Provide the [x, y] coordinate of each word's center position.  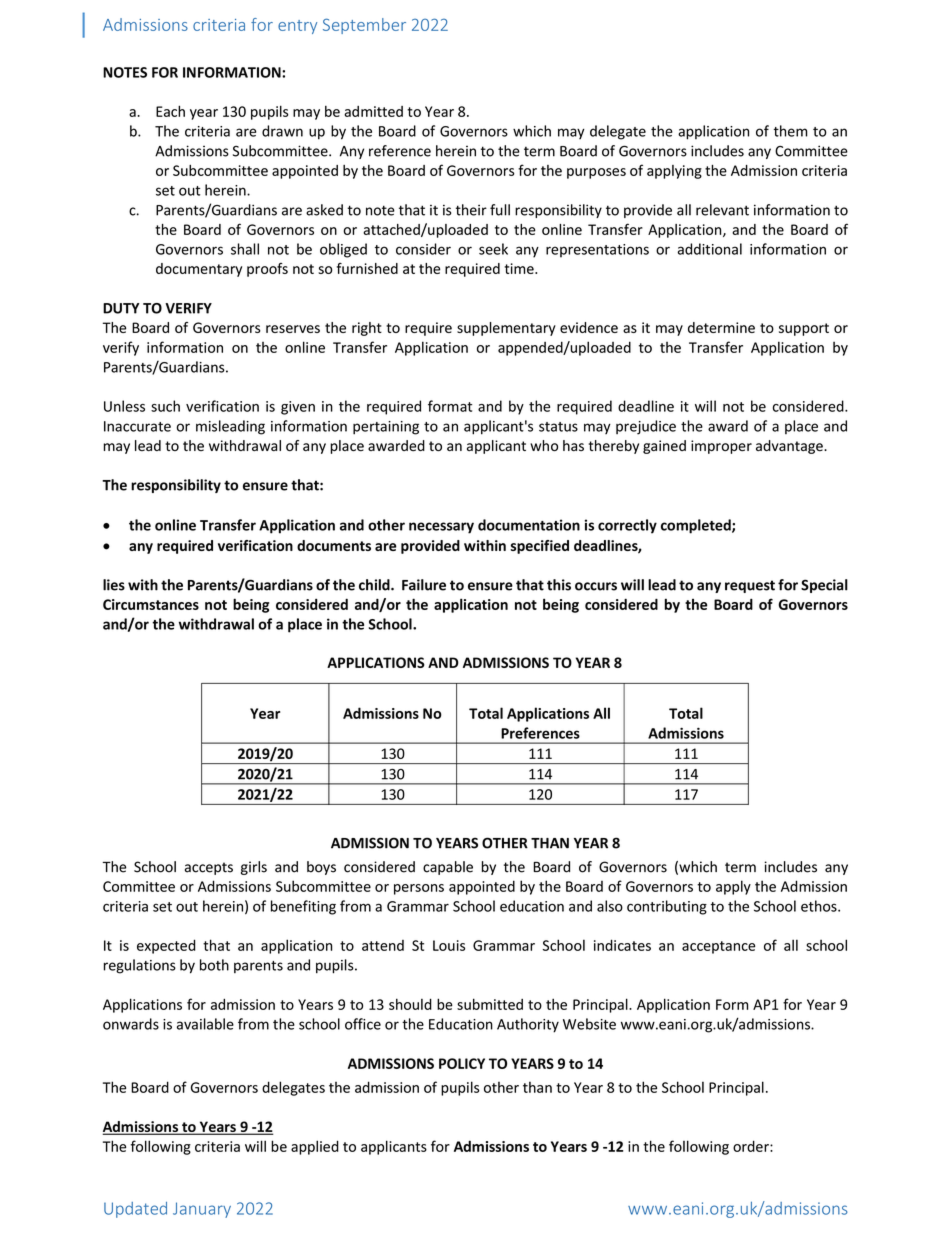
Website [589, 1024]
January [202, 1210]
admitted [373, 111]
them [790, 131]
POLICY [462, 1063]
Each [170, 111]
